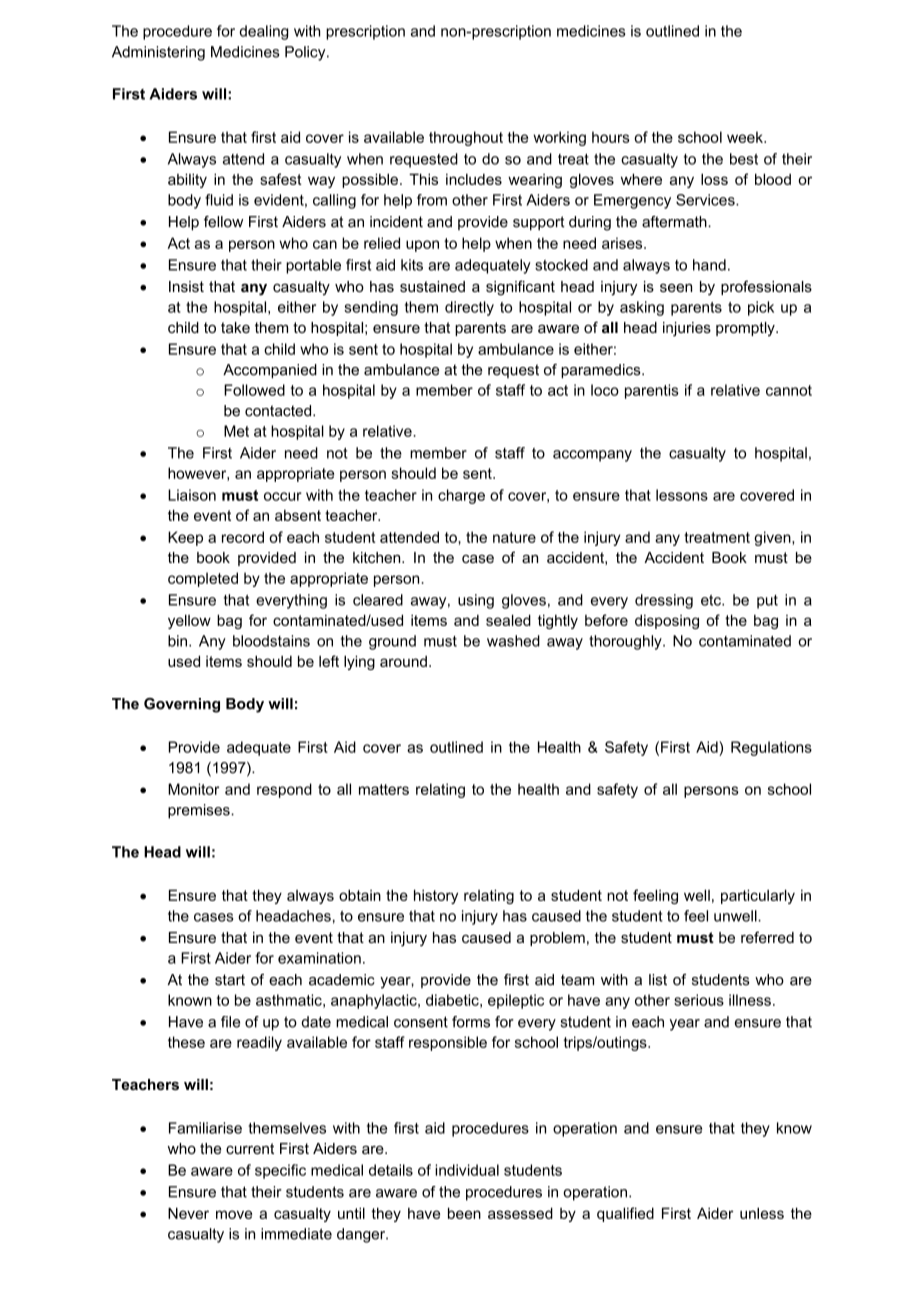 The height and width of the document is (1308, 924). I want to click on move, so click(234, 1214).
